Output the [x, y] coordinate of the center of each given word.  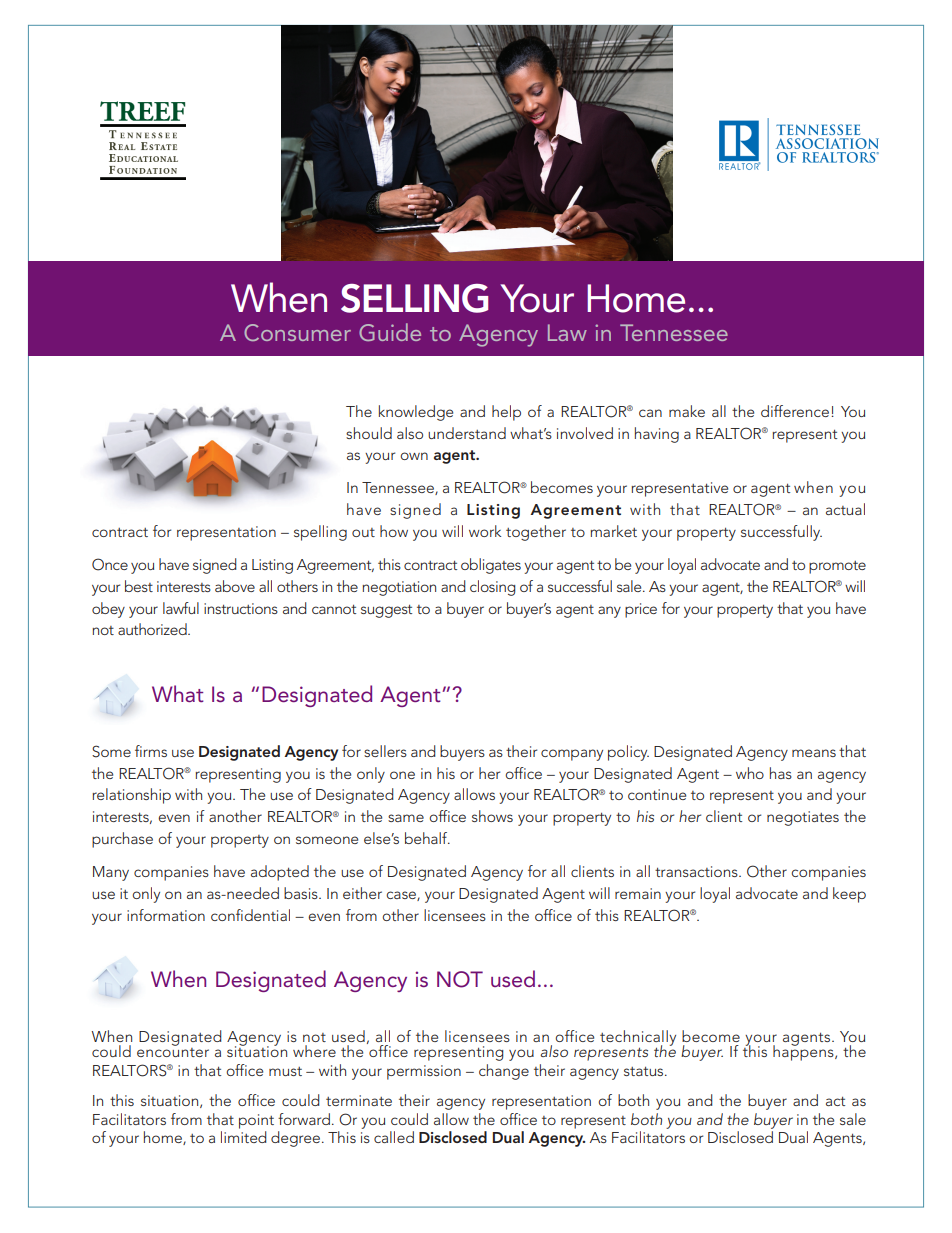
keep [849, 895]
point [256, 1121]
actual [845, 509]
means [814, 753]
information [166, 915]
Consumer [297, 332]
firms [151, 751]
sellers [385, 751]
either [362, 893]
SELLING [414, 298]
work [485, 531]
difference [795, 411]
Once [110, 564]
